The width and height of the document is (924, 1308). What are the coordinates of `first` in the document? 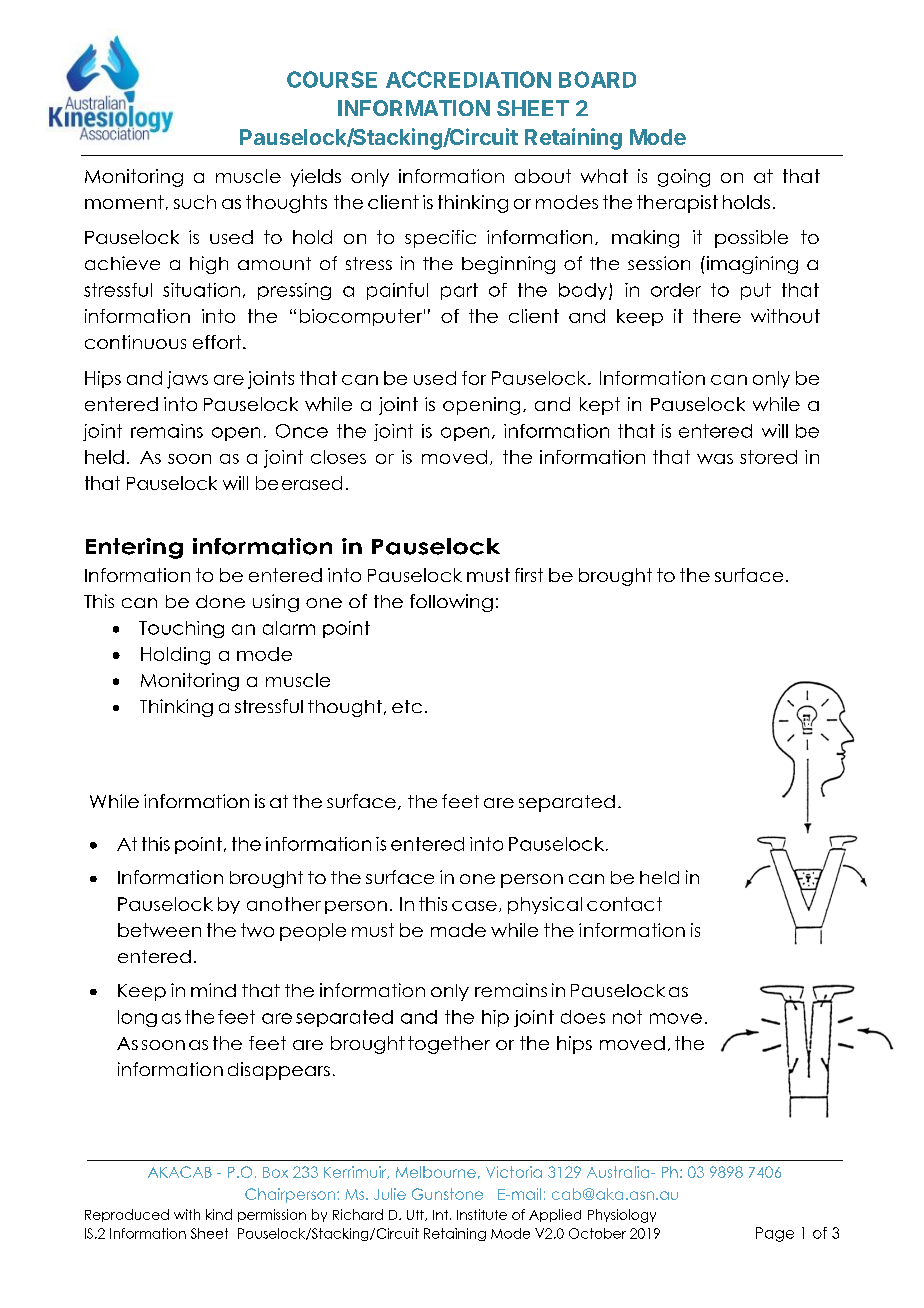 It's located at (529, 575).
